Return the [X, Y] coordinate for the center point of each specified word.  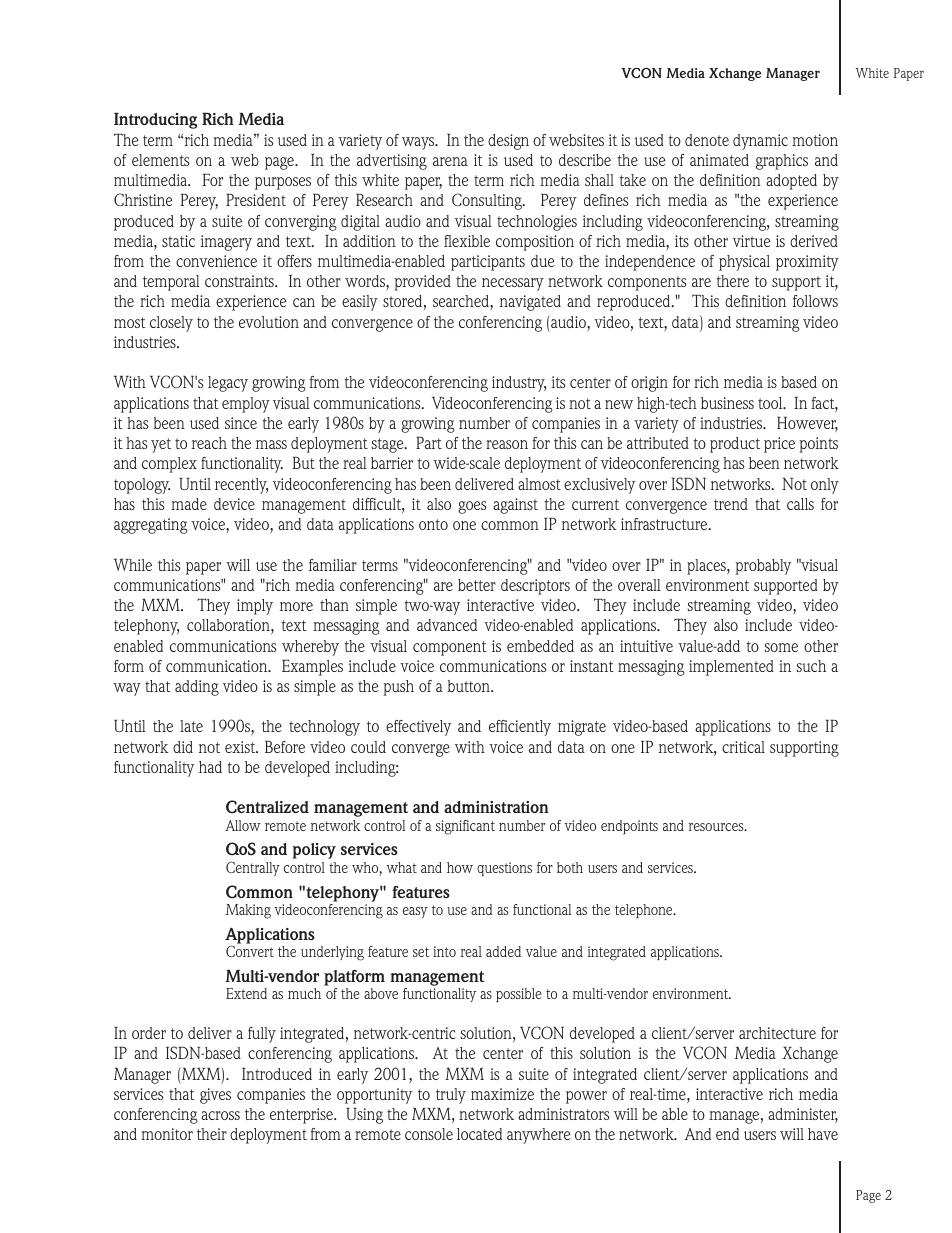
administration [496, 807]
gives [215, 1096]
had [210, 767]
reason [507, 444]
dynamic [760, 142]
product [735, 445]
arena [450, 161]
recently [241, 486]
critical [743, 747]
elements [161, 160]
